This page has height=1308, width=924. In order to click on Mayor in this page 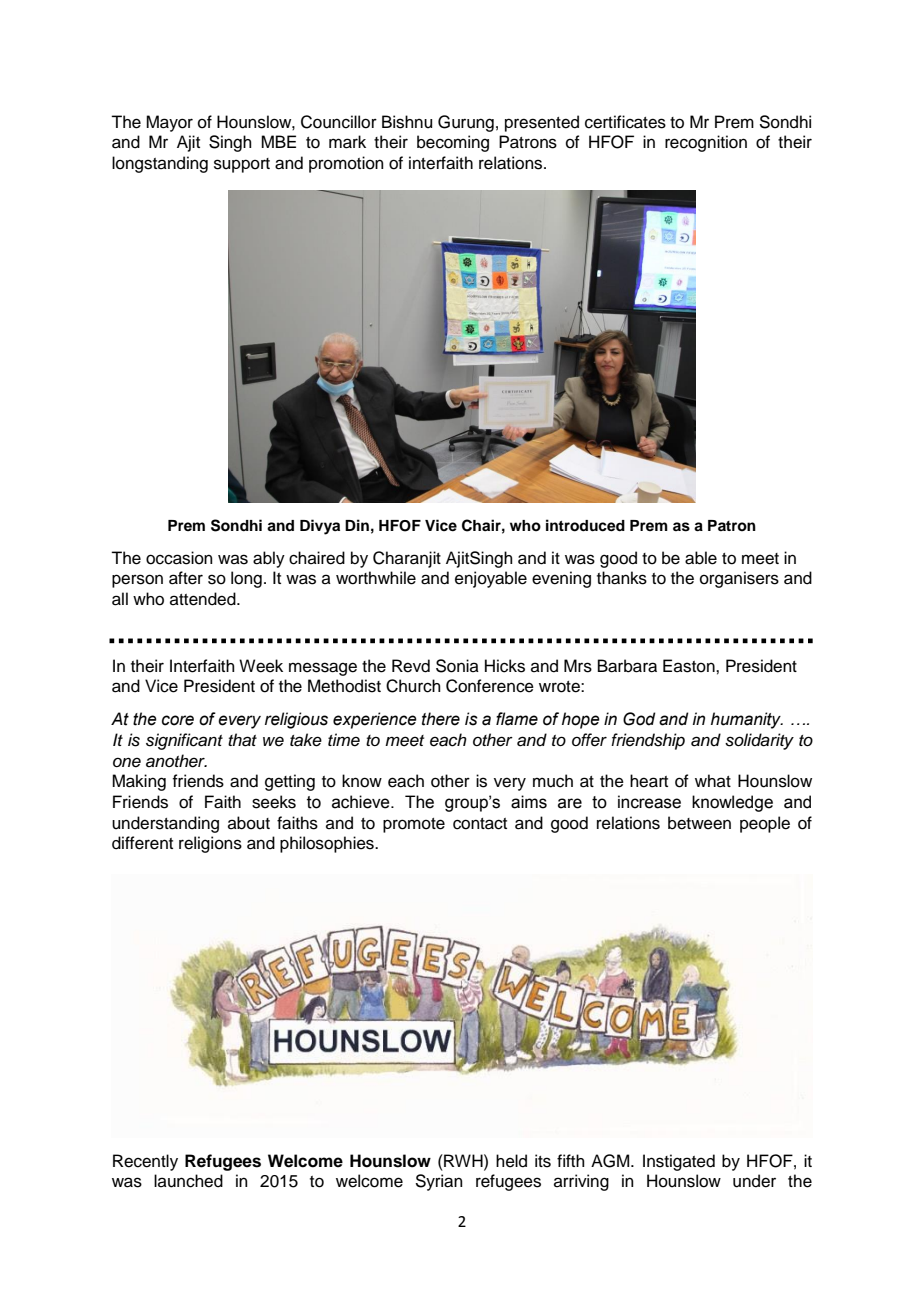, I will do `click(169, 123)`.
